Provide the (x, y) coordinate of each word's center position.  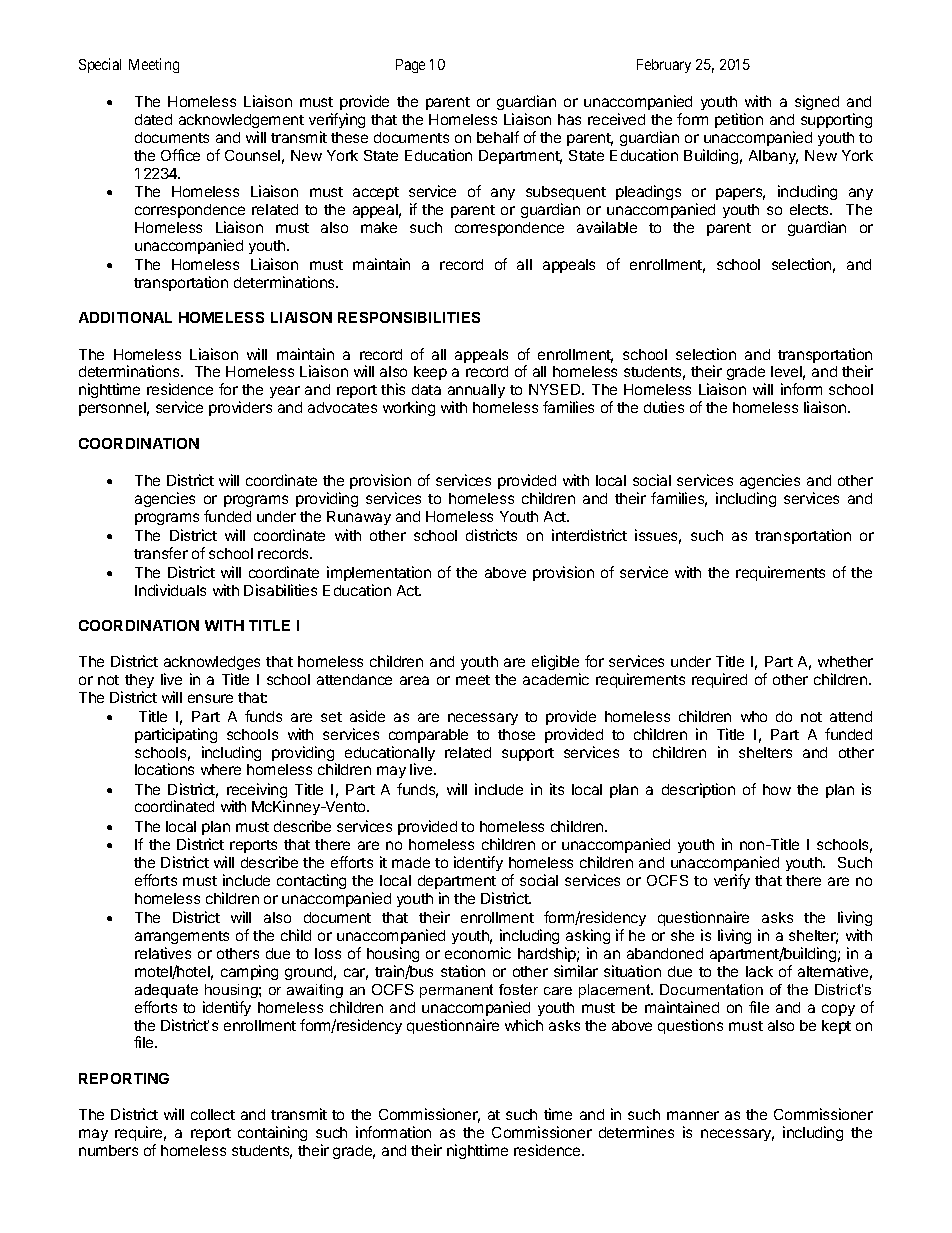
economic (478, 953)
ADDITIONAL (125, 317)
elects (811, 209)
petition (739, 120)
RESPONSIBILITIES (409, 317)
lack (759, 971)
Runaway (359, 518)
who (754, 716)
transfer (161, 553)
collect (213, 1114)
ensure (210, 698)
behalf (498, 137)
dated (153, 119)
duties (664, 407)
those (516, 734)
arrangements (182, 937)
